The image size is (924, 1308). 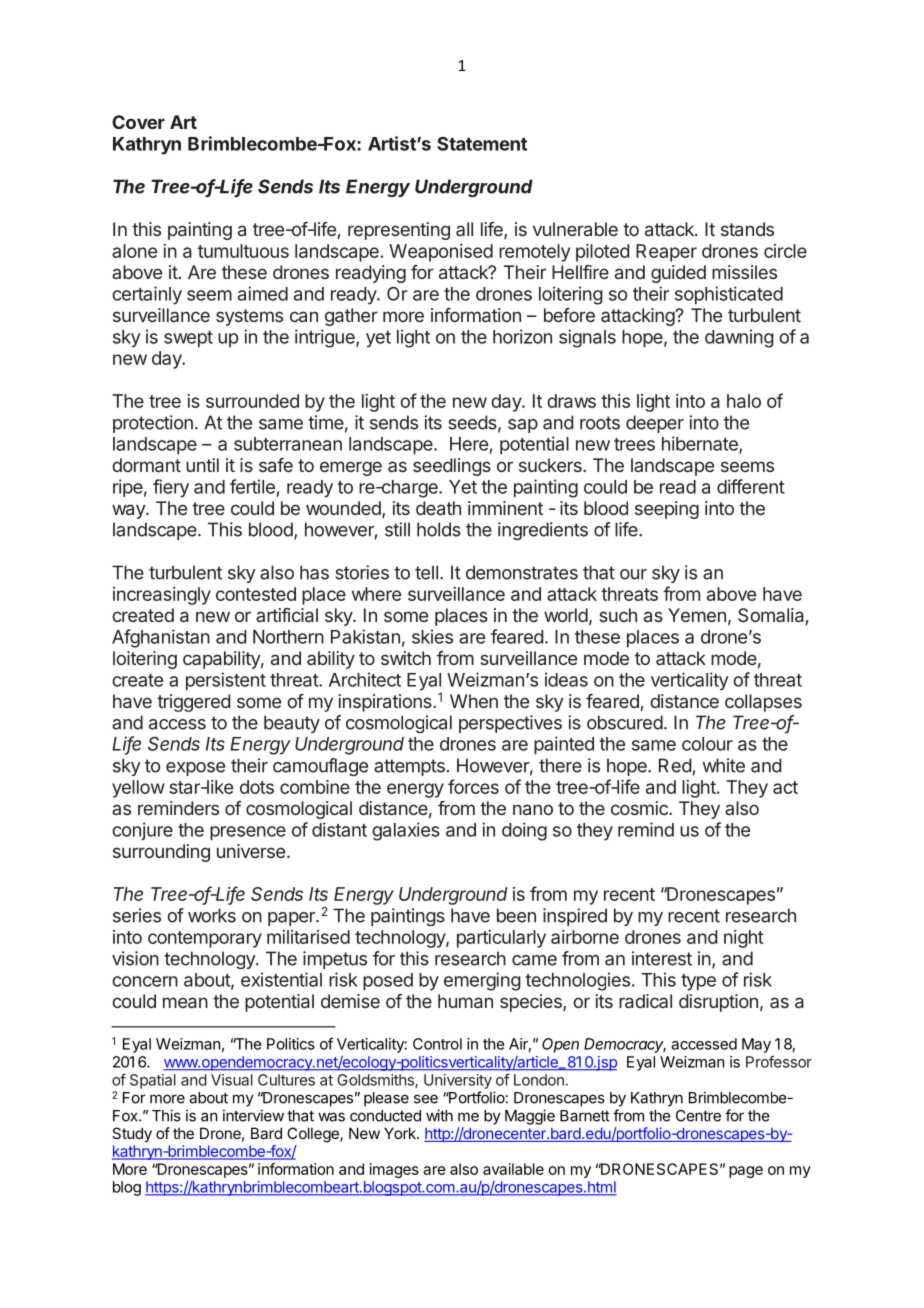 I want to click on Statement, so click(x=482, y=144).
